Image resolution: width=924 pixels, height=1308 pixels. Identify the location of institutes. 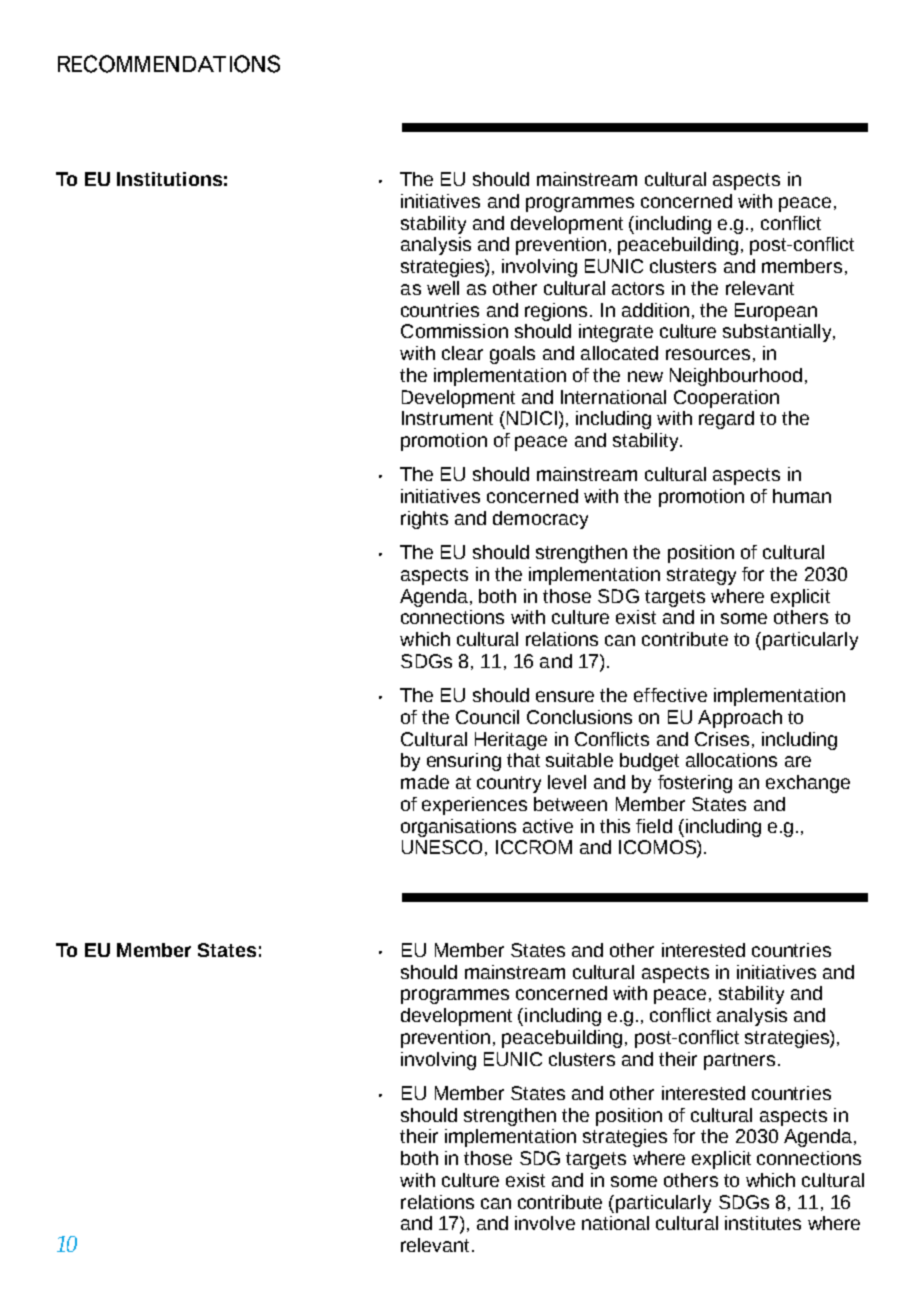
(763, 1223).
